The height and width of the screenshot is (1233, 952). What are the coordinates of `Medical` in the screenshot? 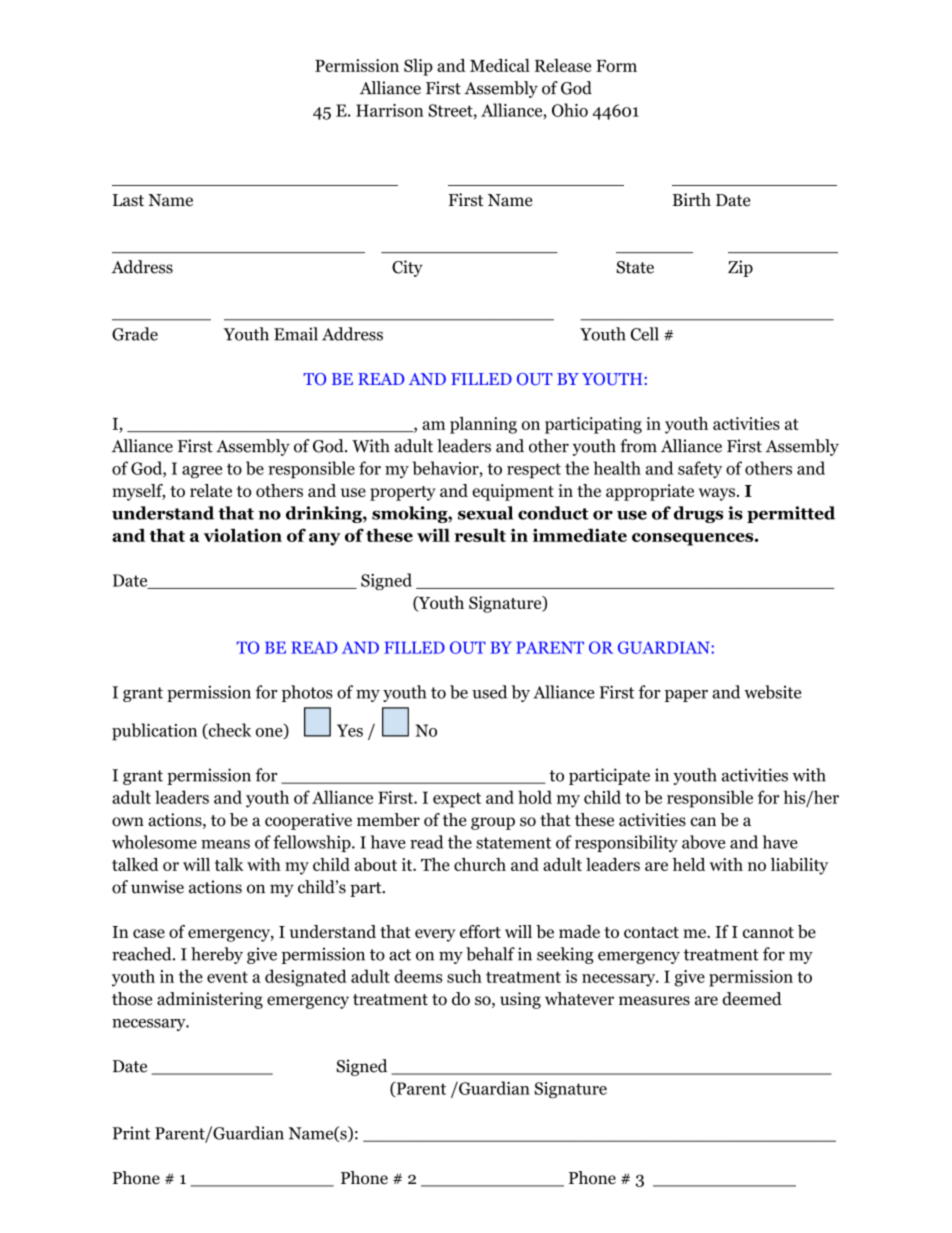 It's located at (500, 65).
